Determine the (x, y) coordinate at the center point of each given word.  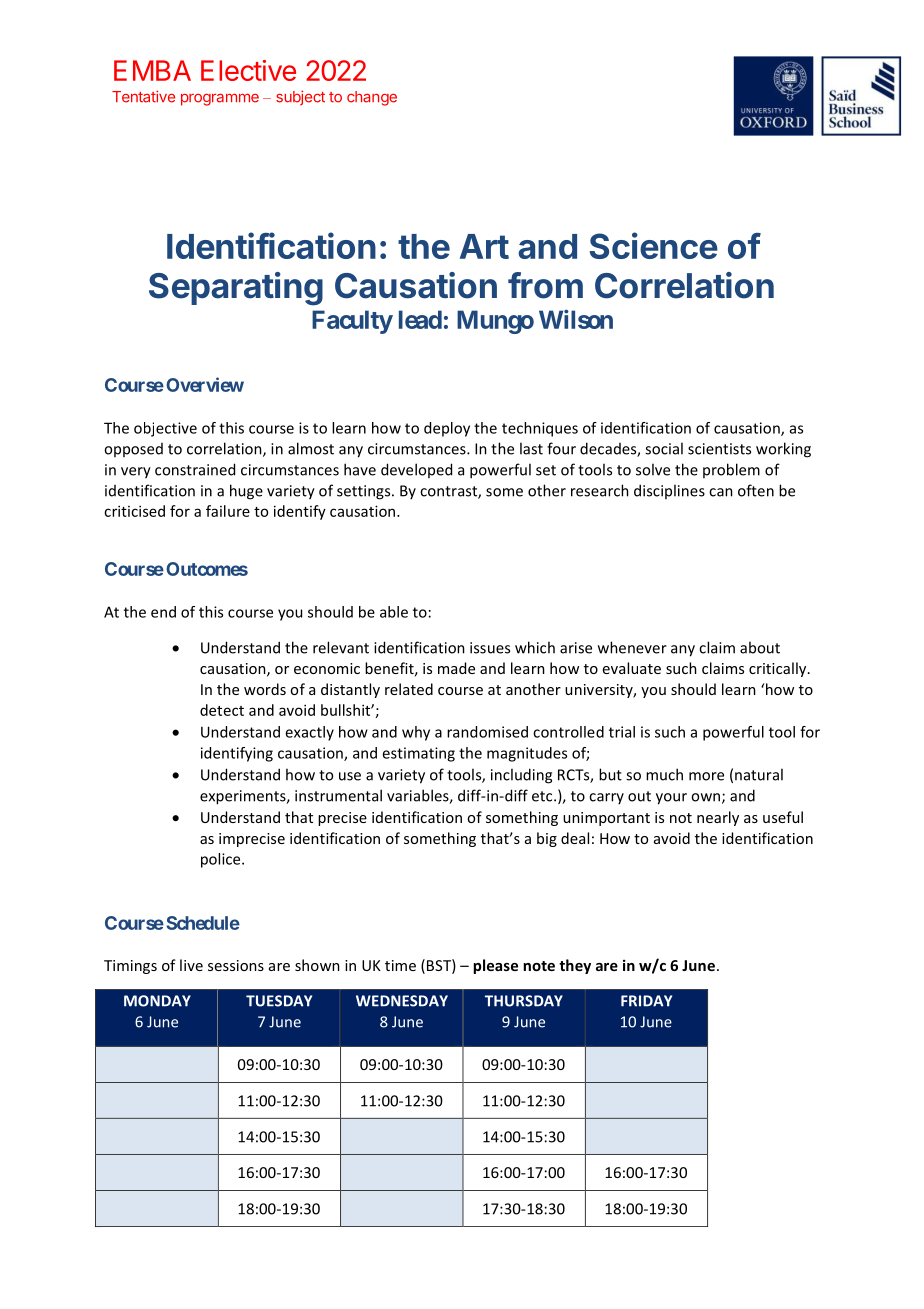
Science (654, 245)
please (495, 966)
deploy (447, 429)
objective (165, 429)
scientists (719, 449)
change (372, 98)
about (760, 647)
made (456, 668)
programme (220, 99)
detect (222, 710)
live (191, 965)
